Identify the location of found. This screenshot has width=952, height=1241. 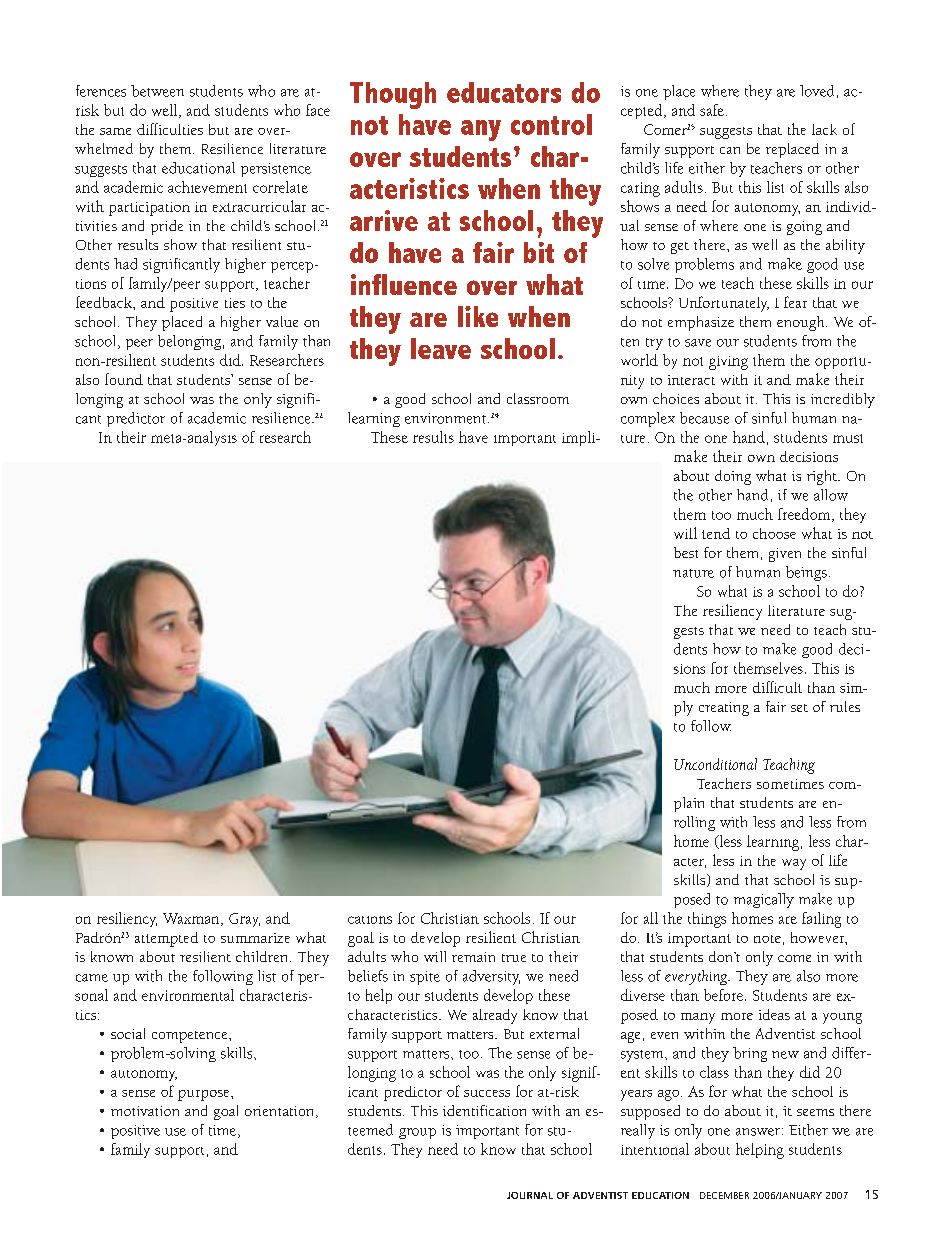
(124, 379).
